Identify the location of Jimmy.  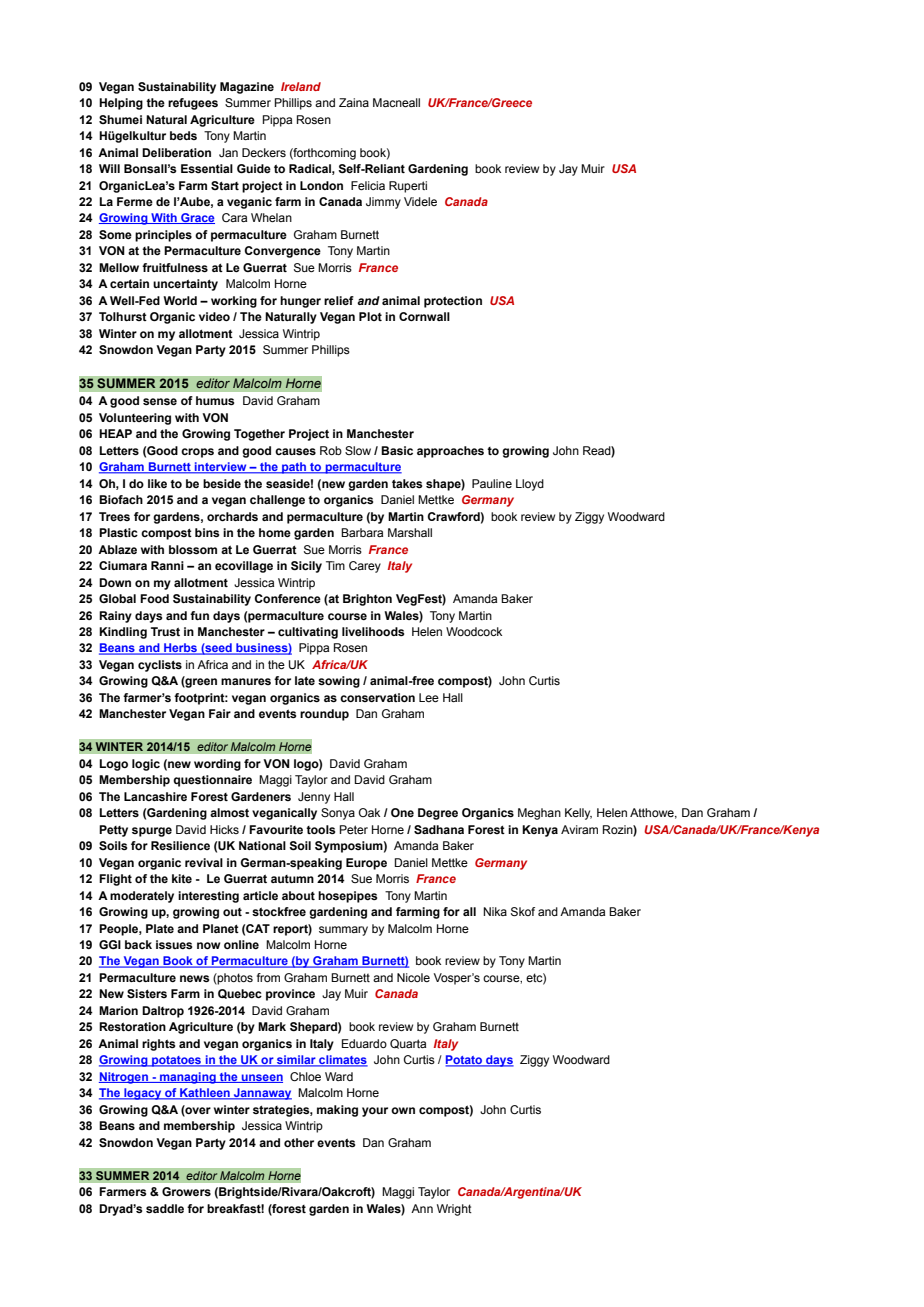
(383, 203).
